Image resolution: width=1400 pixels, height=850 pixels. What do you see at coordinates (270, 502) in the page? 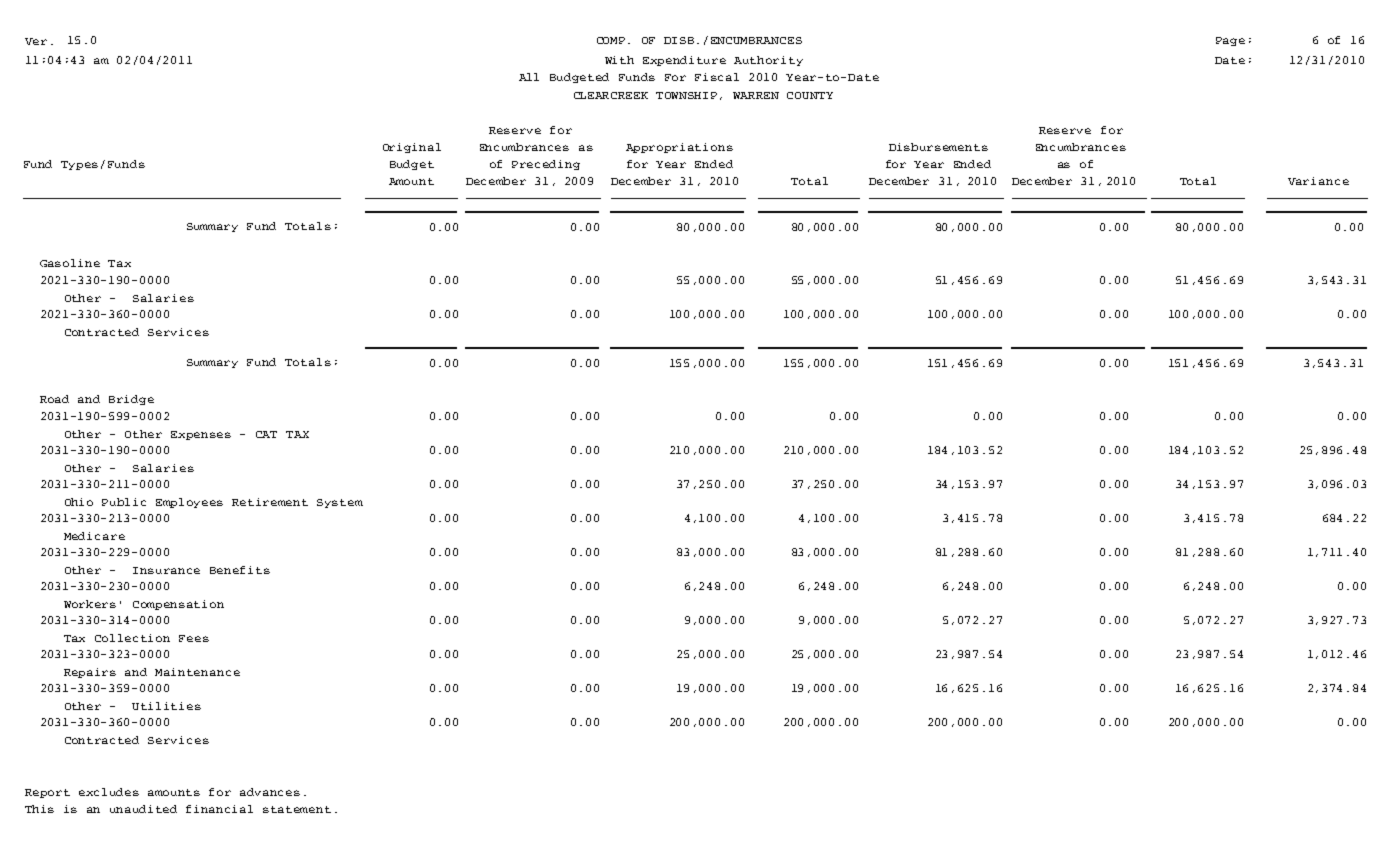
I see `Retirement` at bounding box center [270, 502].
